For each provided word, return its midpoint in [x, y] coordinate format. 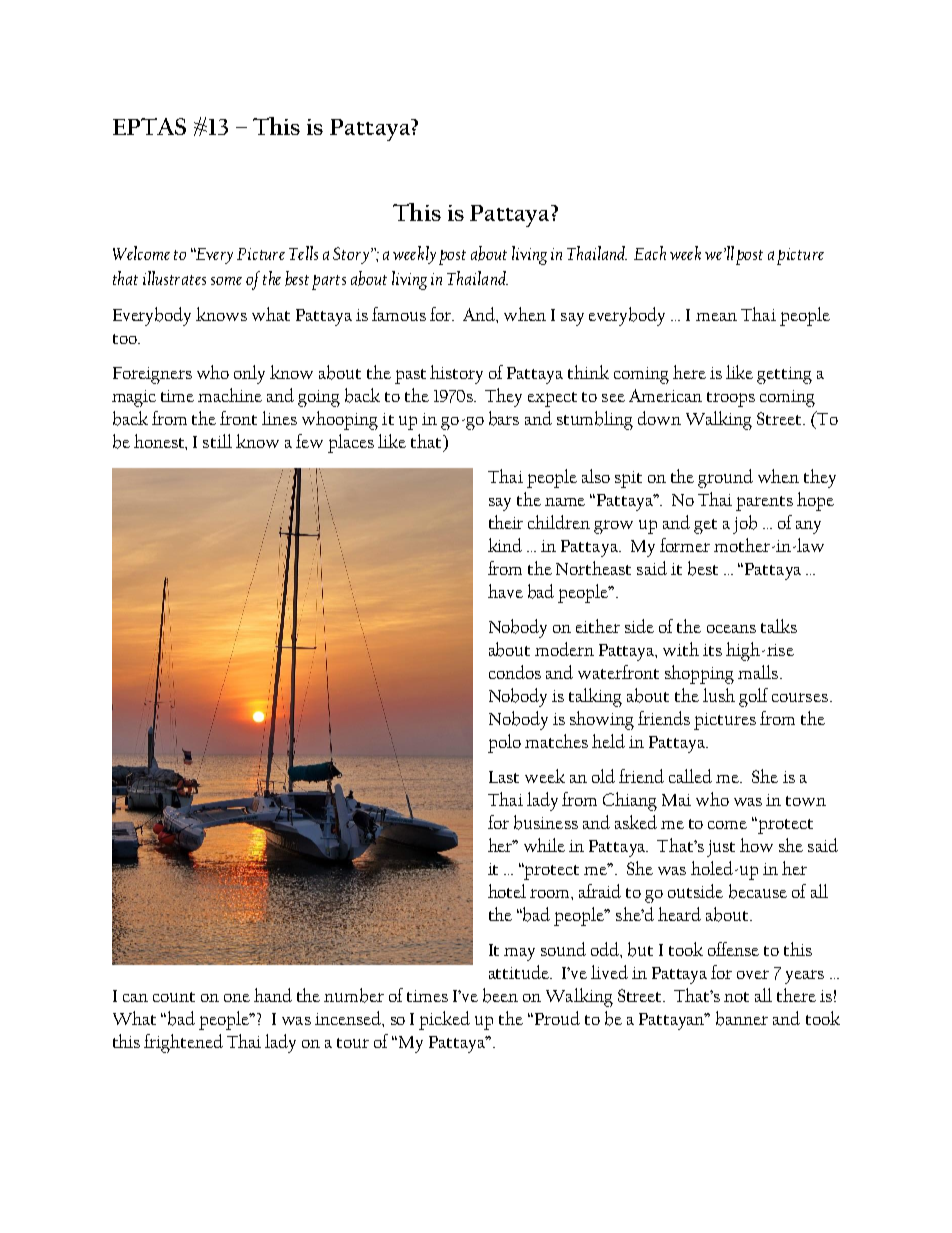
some [226, 281]
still [217, 441]
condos [515, 672]
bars [504, 418]
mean [716, 317]
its [712, 650]
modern [564, 649]
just [721, 848]
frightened [183, 1043]
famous [399, 314]
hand [273, 995]
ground [725, 478]
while [544, 845]
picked [444, 1020]
